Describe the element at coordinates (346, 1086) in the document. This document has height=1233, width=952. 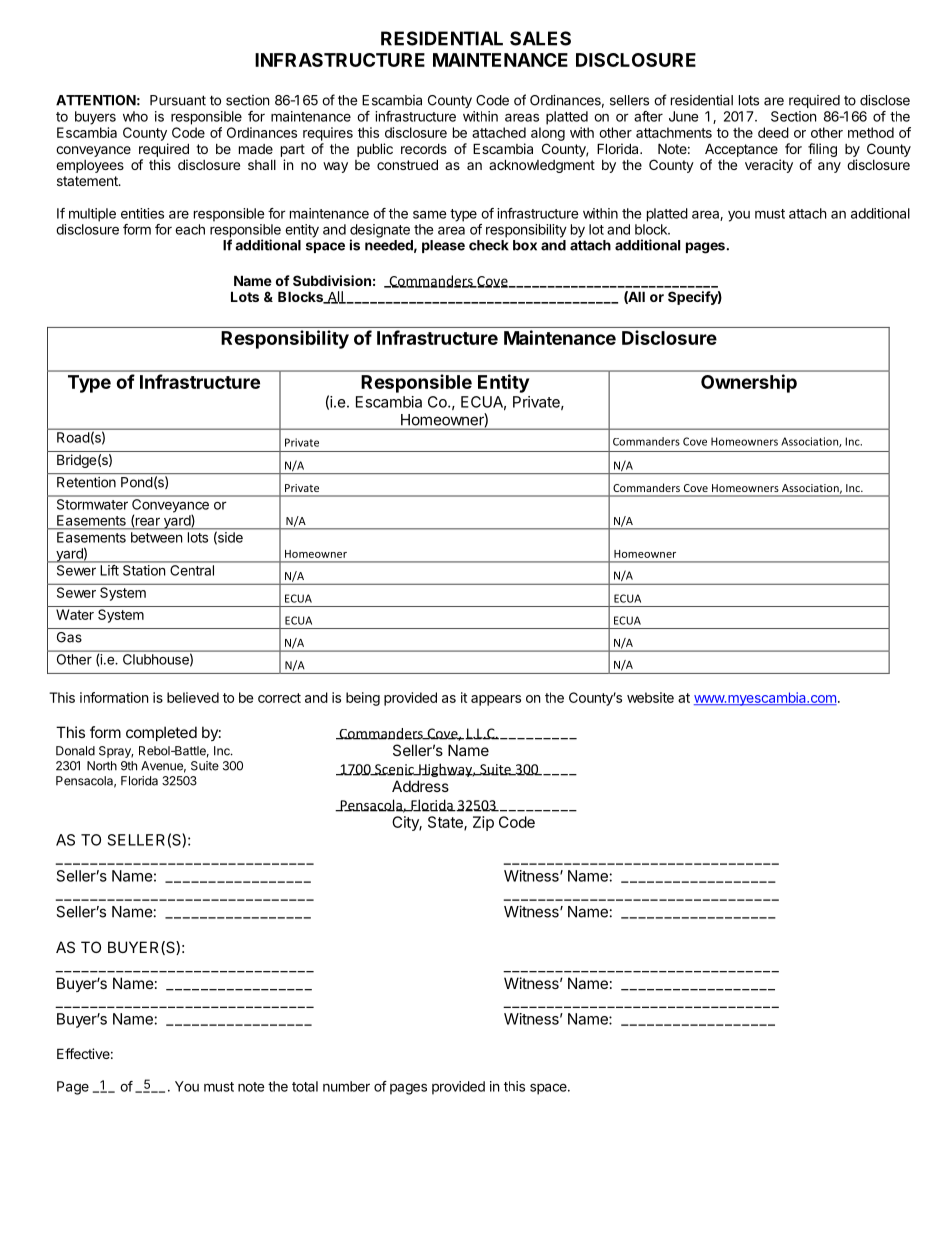
I see `number` at that location.
